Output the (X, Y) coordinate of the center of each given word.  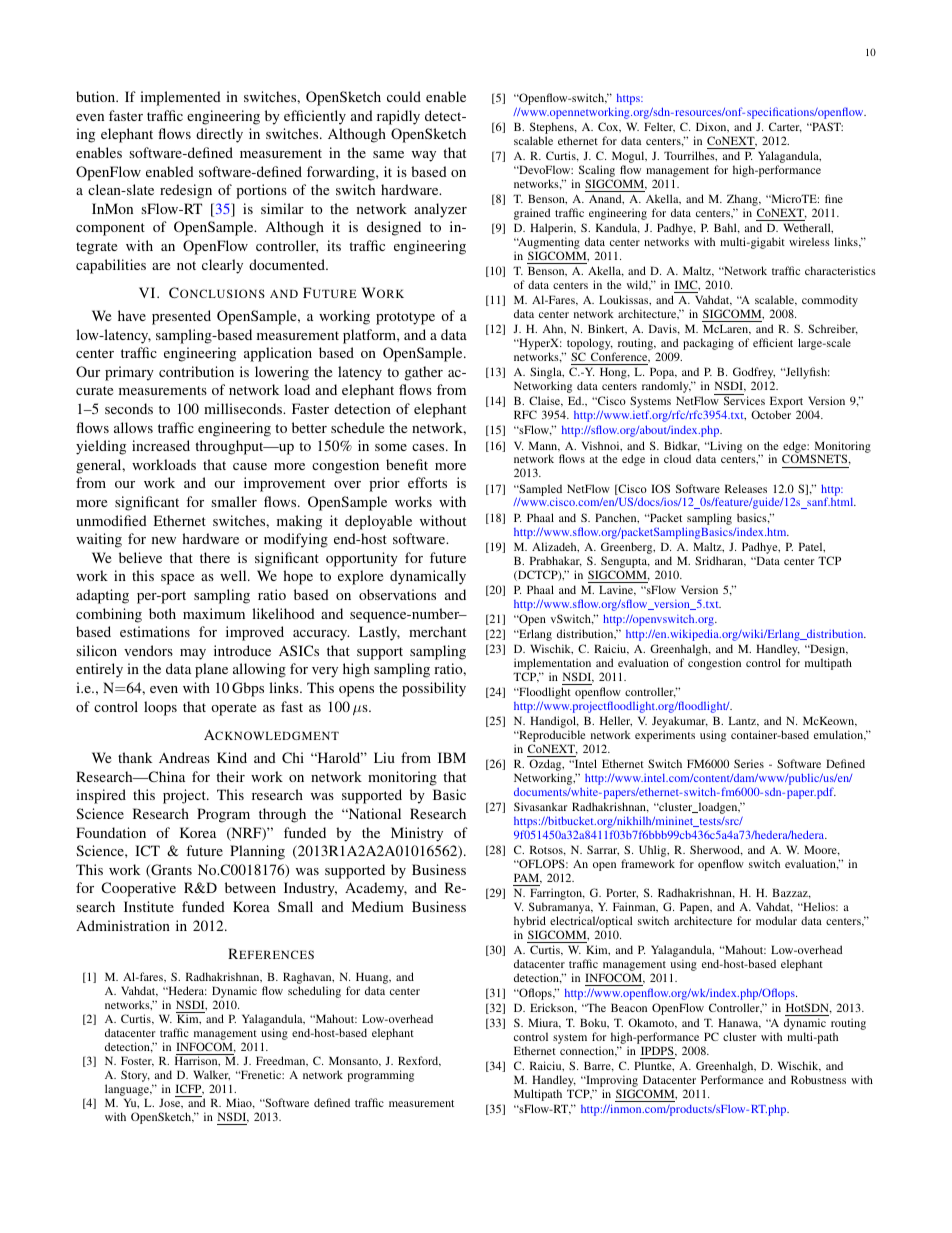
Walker (211, 1075)
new (164, 540)
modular (776, 920)
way (424, 156)
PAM (528, 878)
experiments (665, 736)
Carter (785, 127)
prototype (405, 318)
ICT (147, 850)
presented (181, 317)
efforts (427, 482)
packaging (708, 344)
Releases (746, 488)
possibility (434, 689)
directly (219, 135)
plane (211, 670)
